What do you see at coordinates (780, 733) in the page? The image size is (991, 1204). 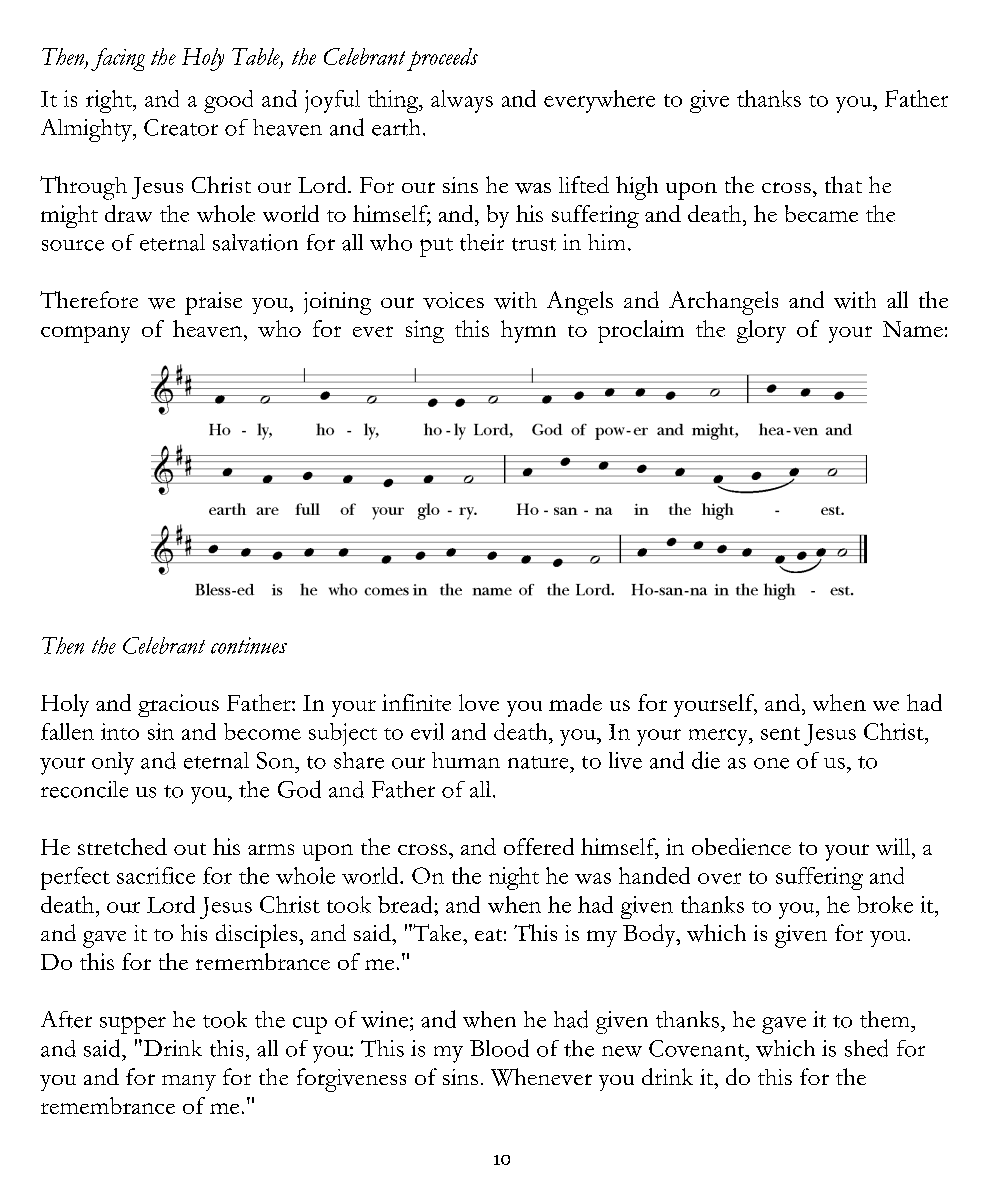 I see `sent` at bounding box center [780, 733].
